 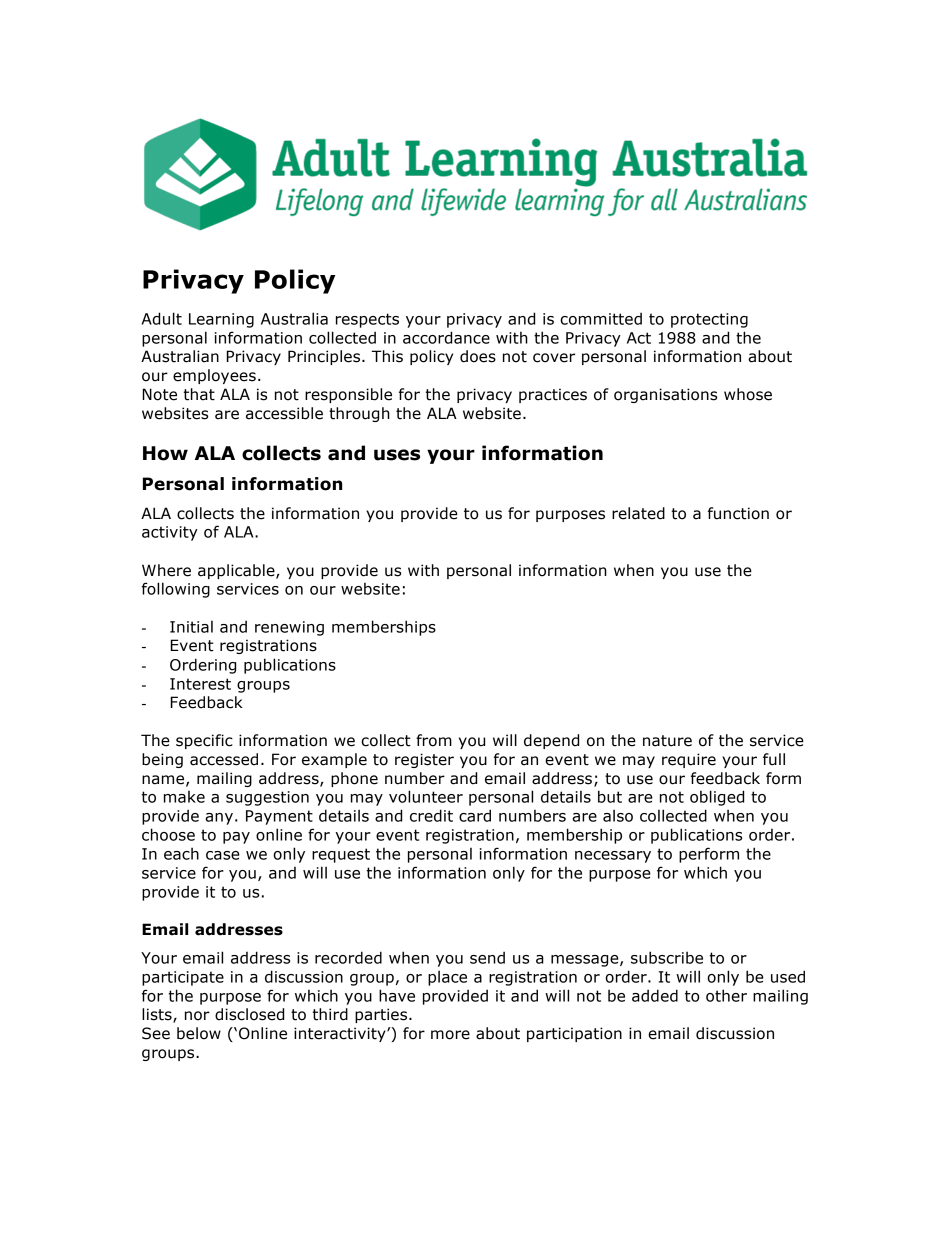 What do you see at coordinates (200, 684) in the document?
I see `Interest` at bounding box center [200, 684].
